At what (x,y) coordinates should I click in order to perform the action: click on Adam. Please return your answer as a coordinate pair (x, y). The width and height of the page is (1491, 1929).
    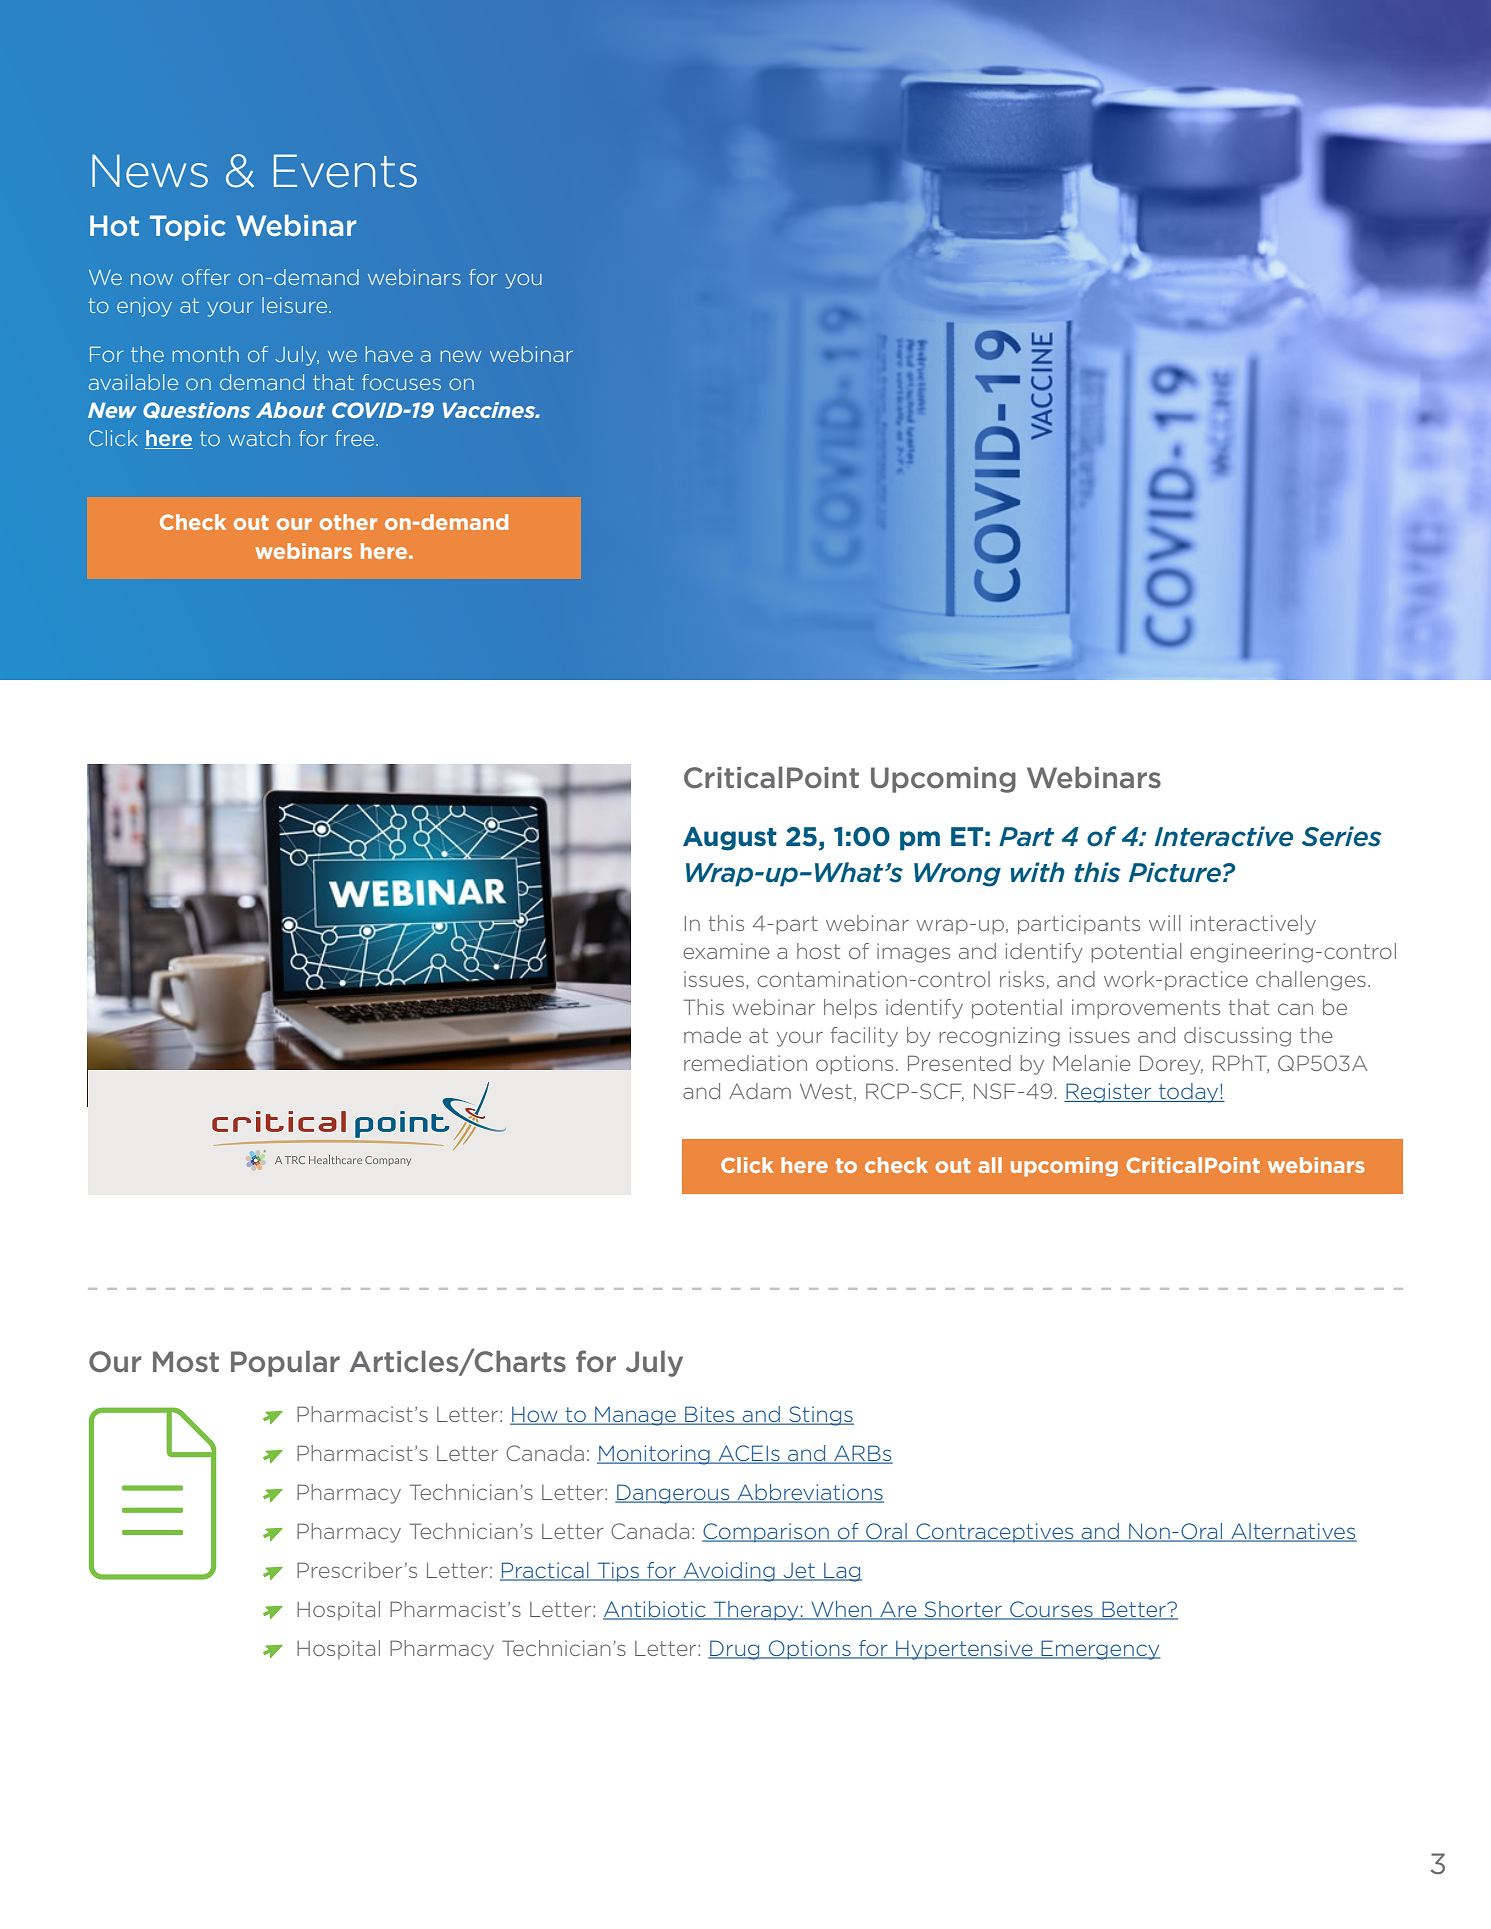
    Looking at the image, I should click on (760, 1091).
